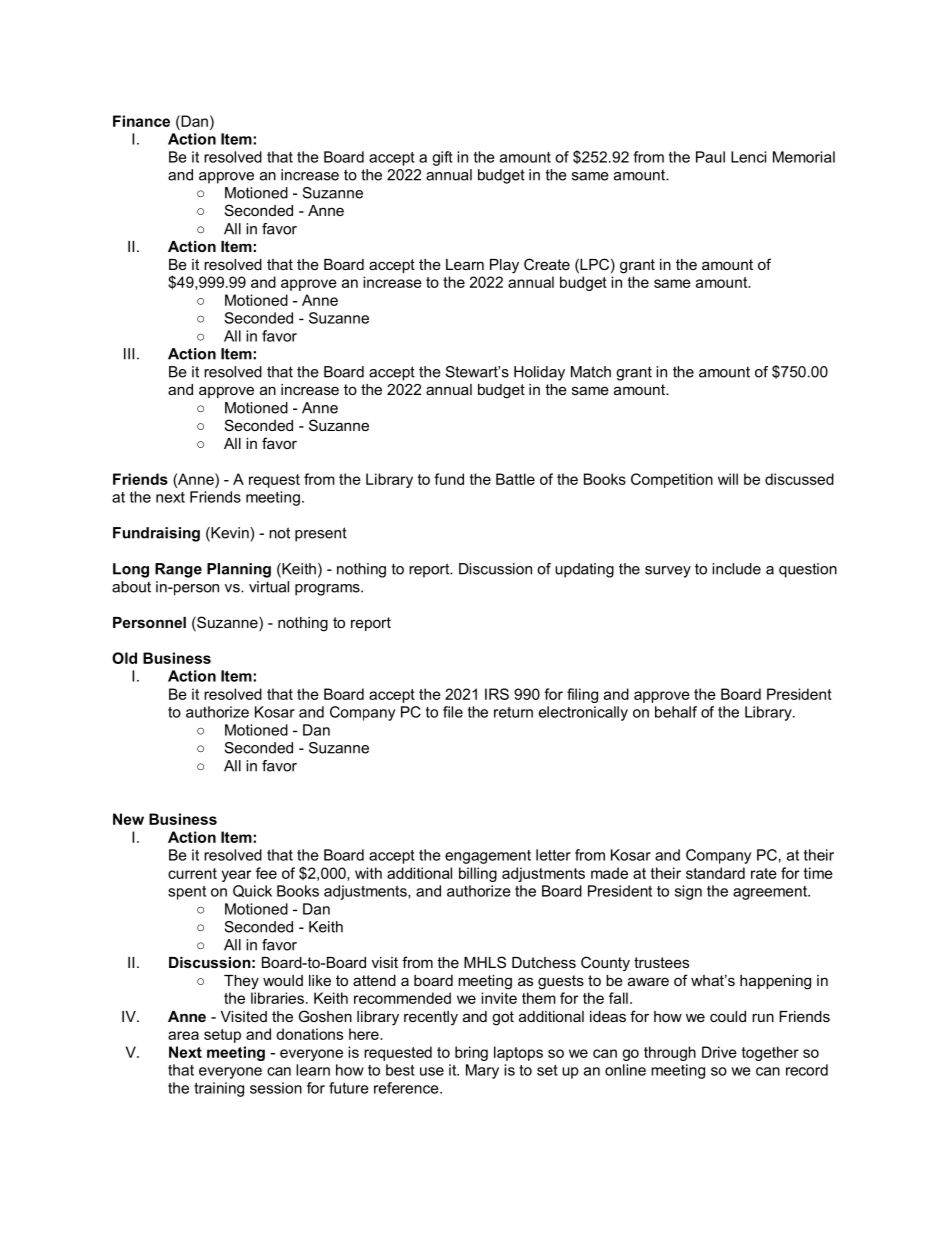  I want to click on gift, so click(442, 158).
